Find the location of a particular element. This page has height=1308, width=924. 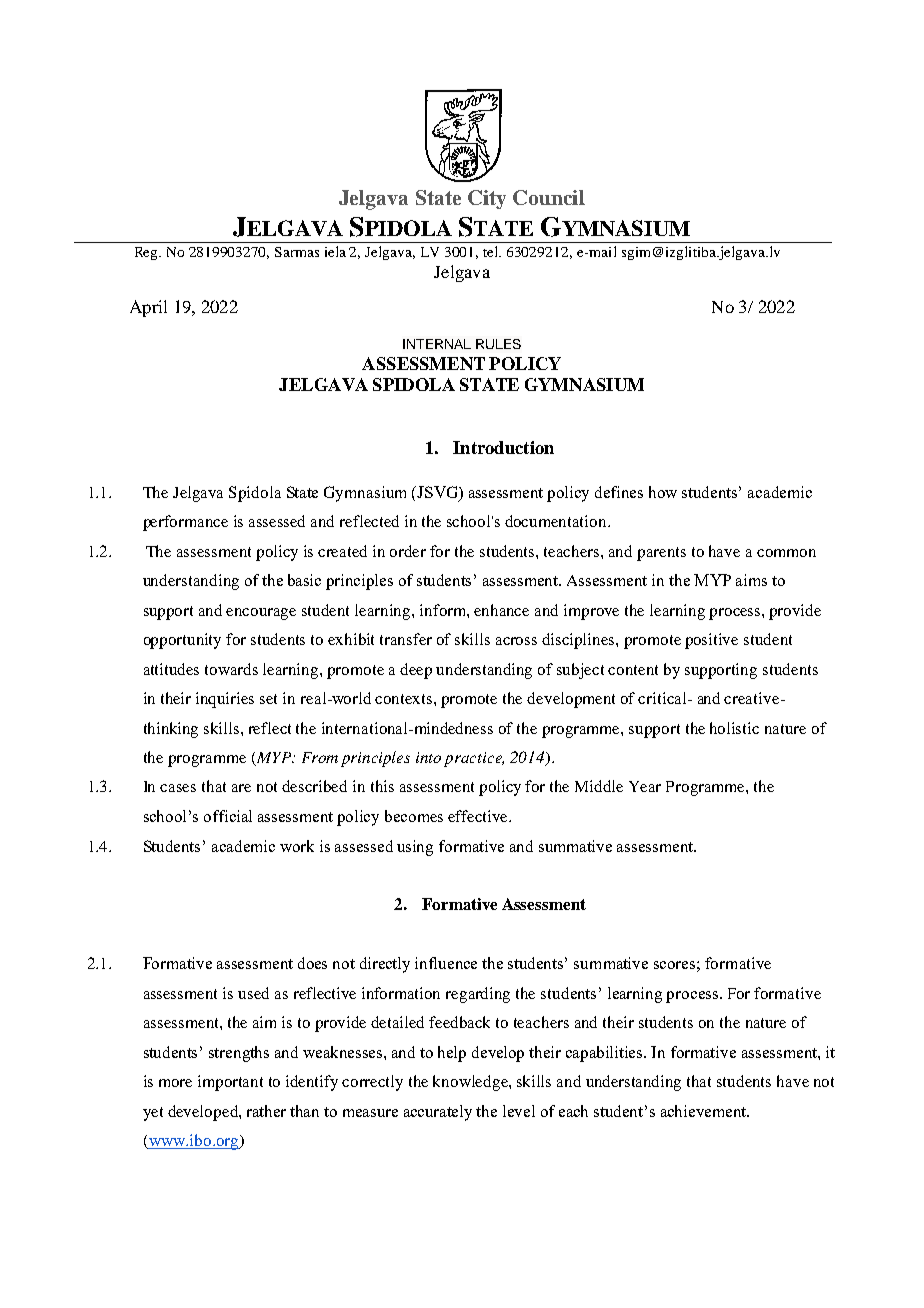

April is located at coordinates (148, 308).
